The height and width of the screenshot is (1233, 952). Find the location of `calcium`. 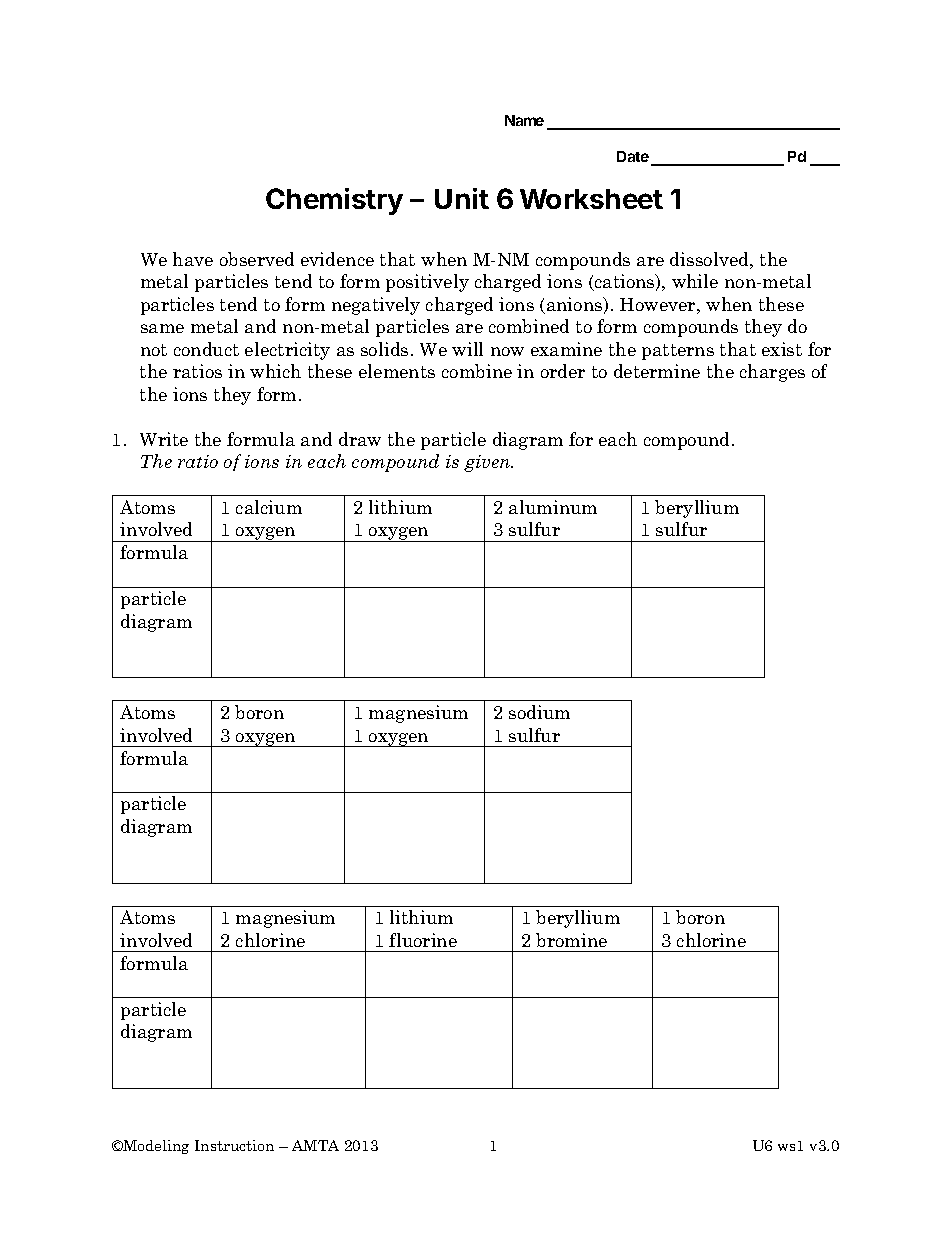

calcium is located at coordinates (269, 507).
